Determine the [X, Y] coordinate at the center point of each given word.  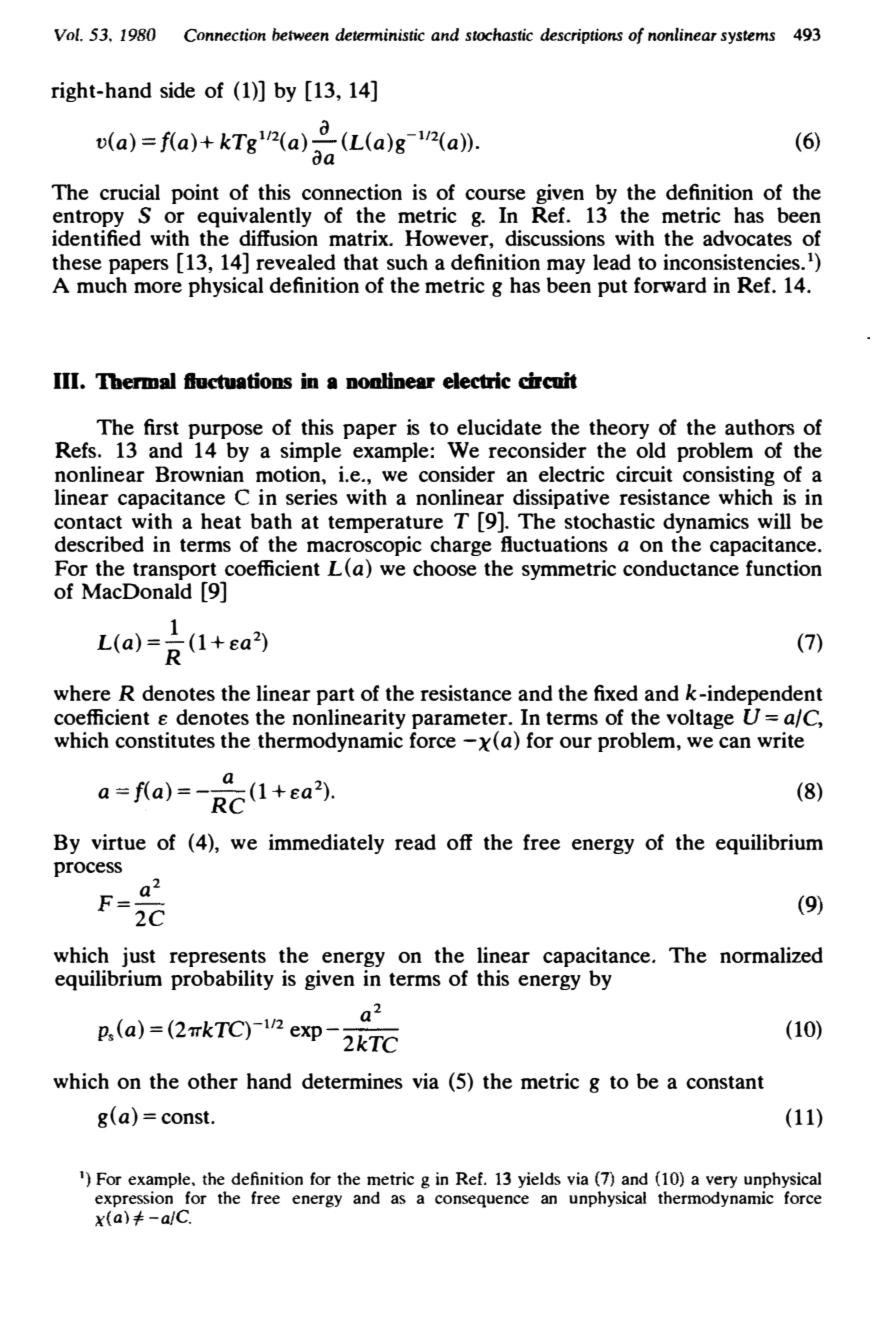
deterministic [380, 34]
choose [445, 568]
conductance [681, 568]
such [407, 262]
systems [748, 37]
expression [134, 1199]
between [300, 34]
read [415, 842]
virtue [118, 842]
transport [175, 571]
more [158, 287]
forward [670, 285]
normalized [771, 955]
